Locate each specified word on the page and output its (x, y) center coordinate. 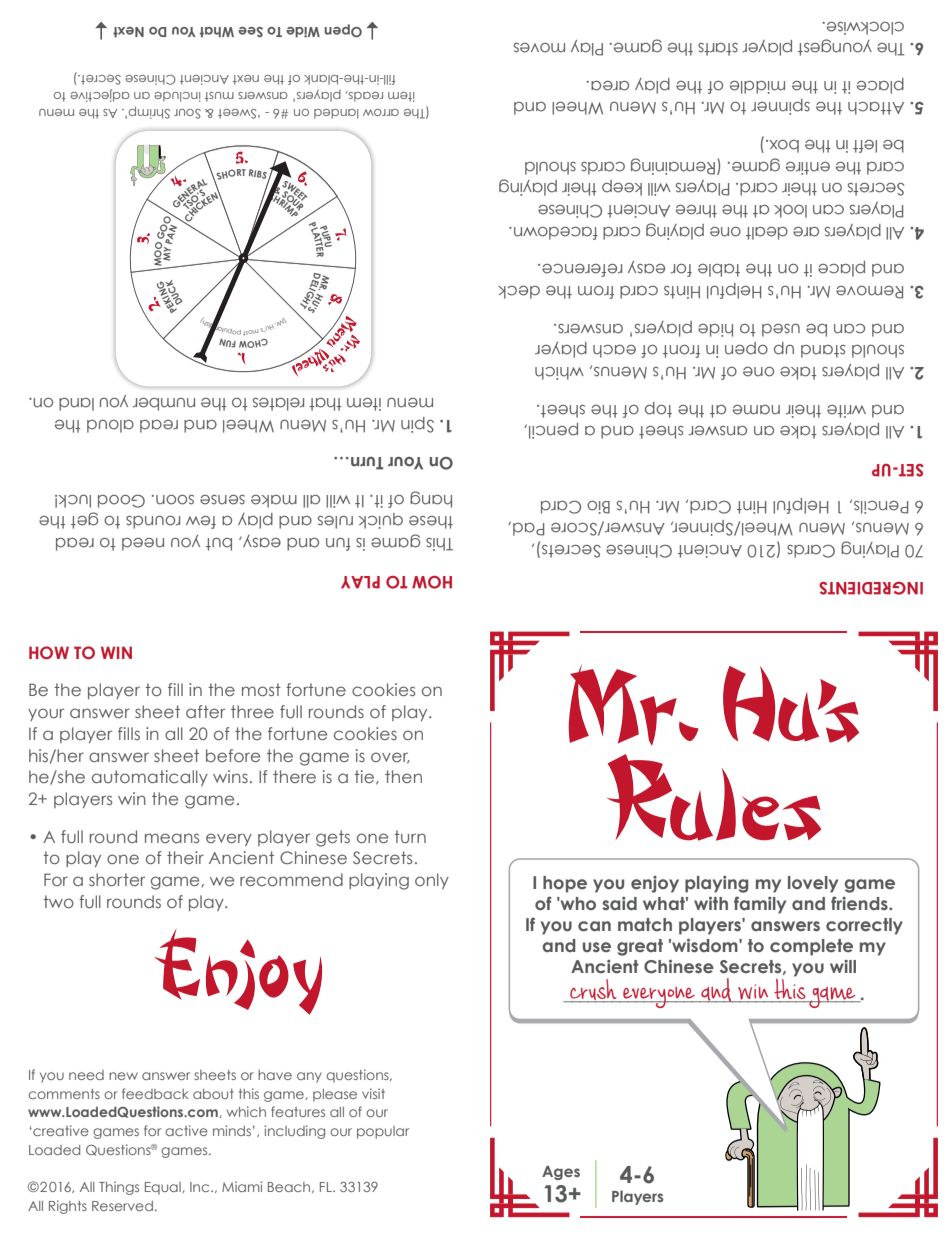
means (172, 838)
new (123, 1076)
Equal (164, 1188)
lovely (813, 884)
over (390, 758)
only (432, 881)
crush (593, 990)
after (205, 711)
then (403, 776)
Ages (561, 1173)
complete (811, 947)
